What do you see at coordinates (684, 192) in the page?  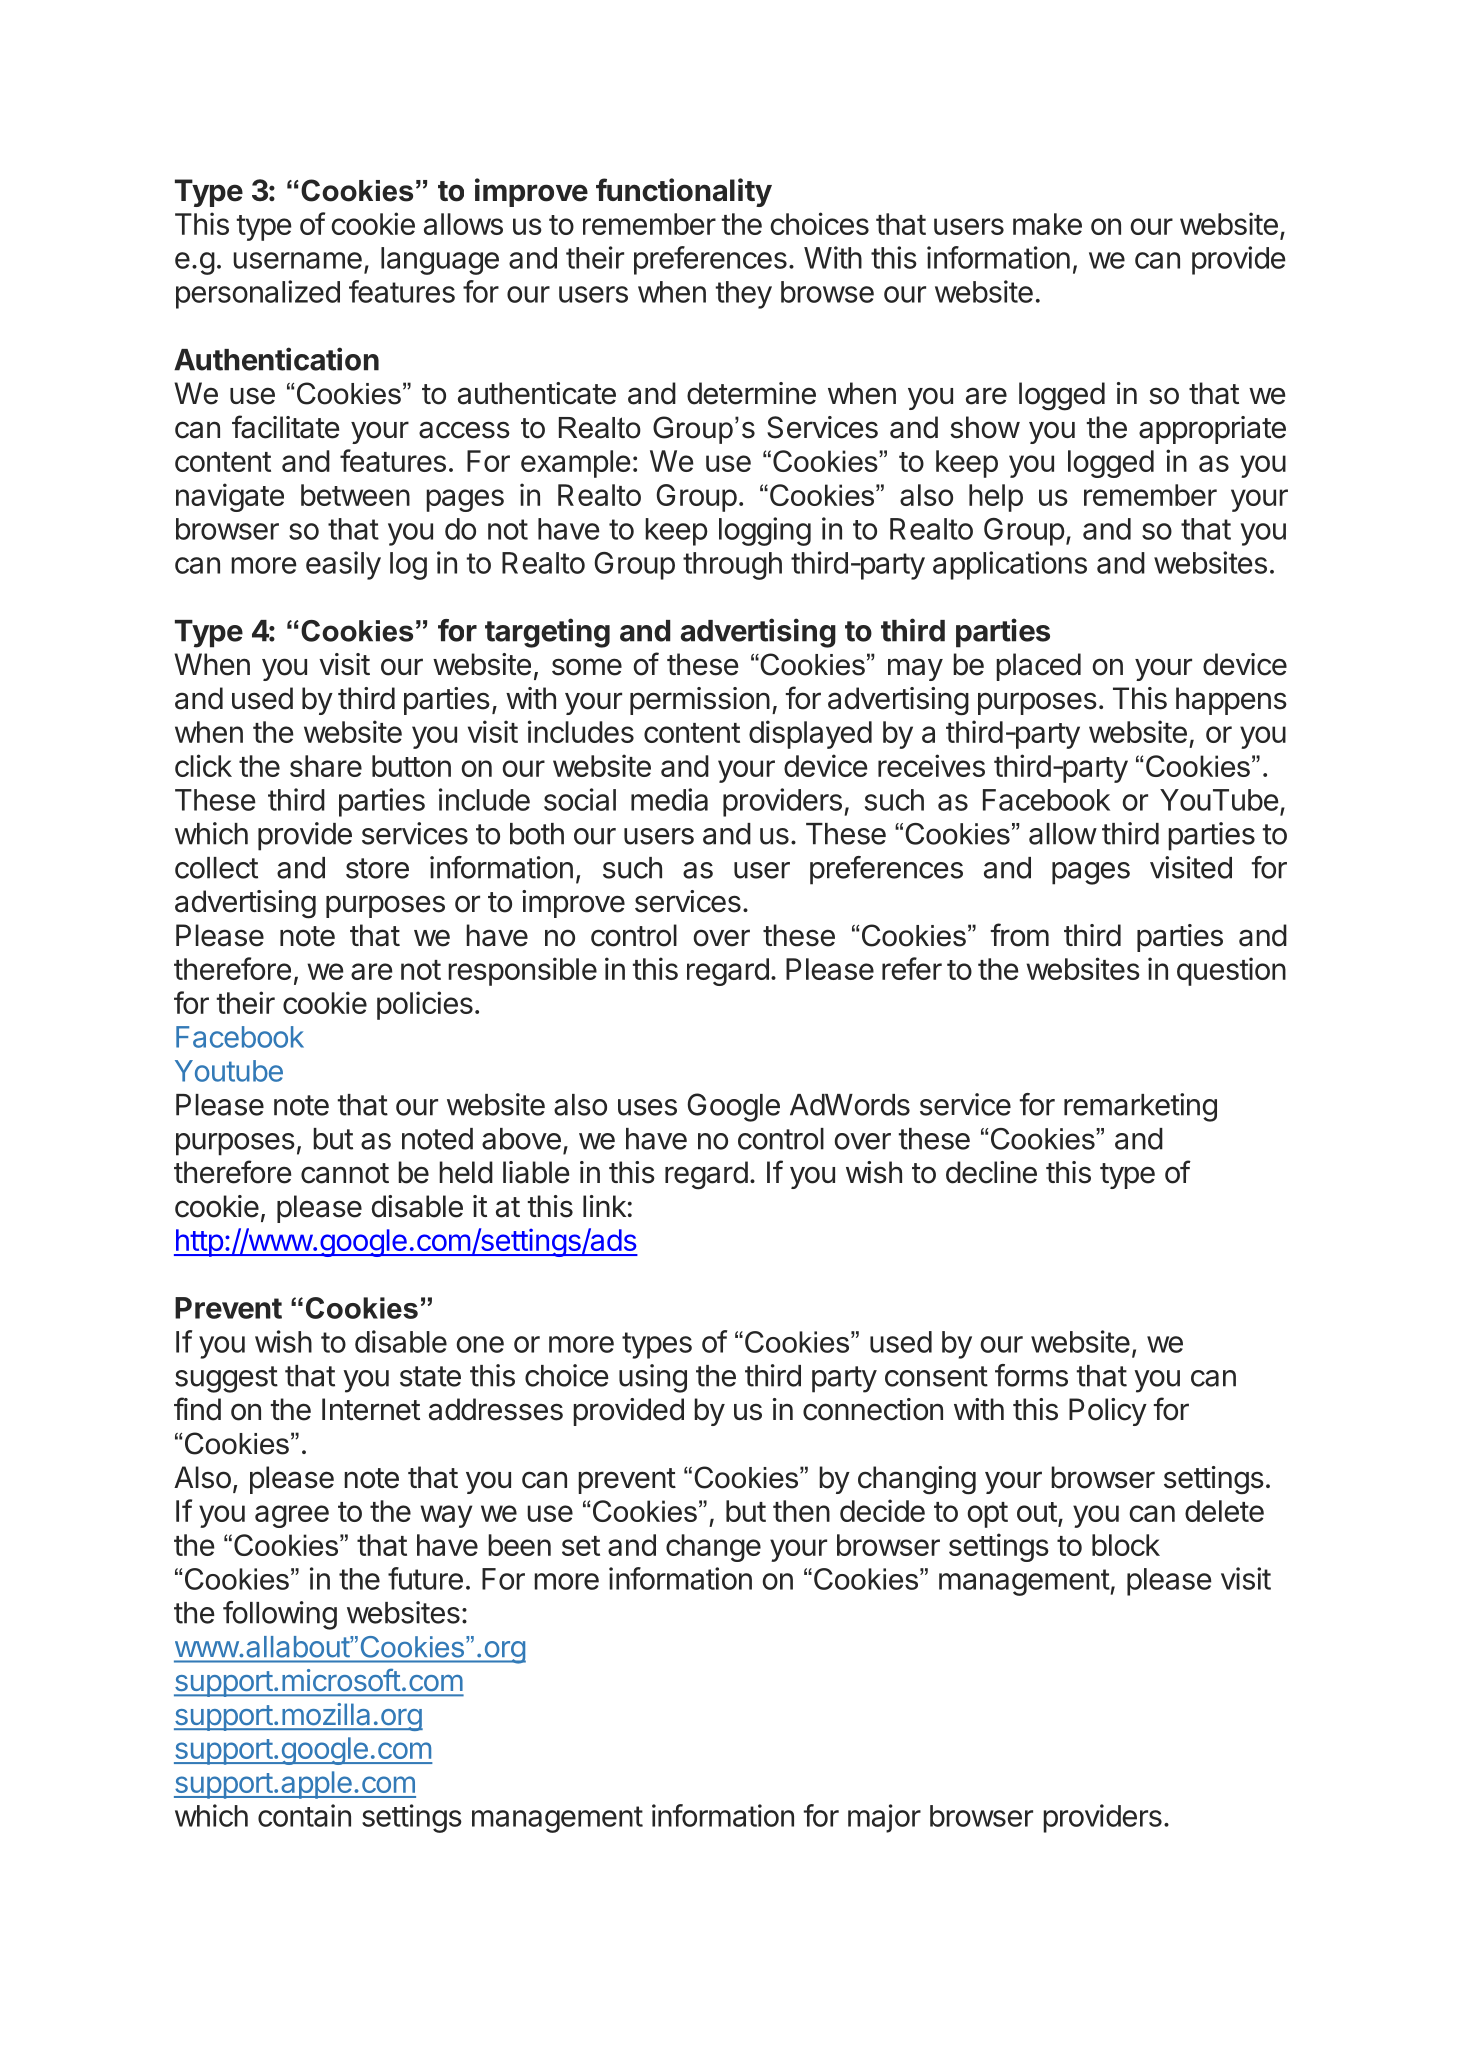 I see `functionality` at bounding box center [684, 192].
